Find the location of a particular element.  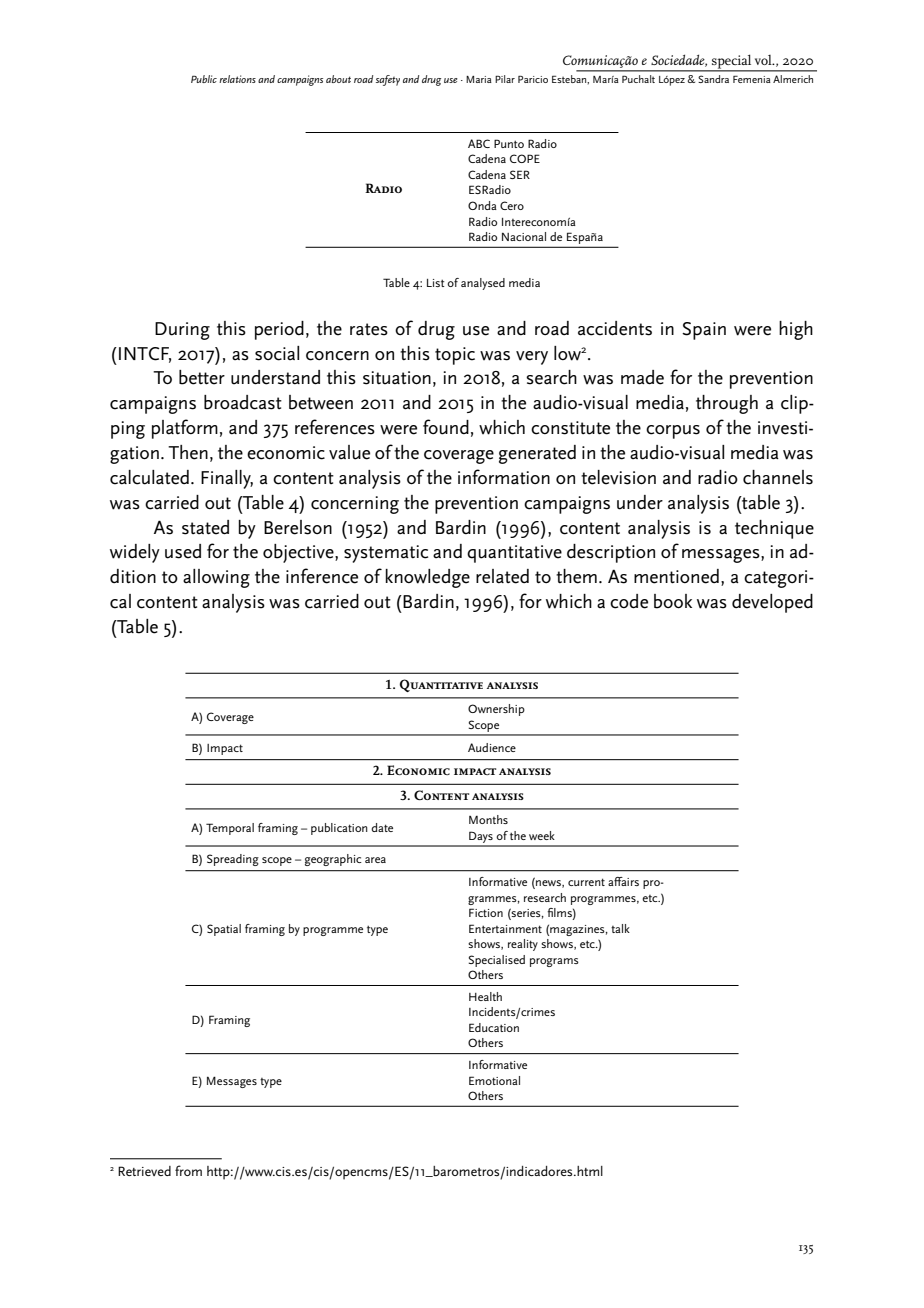

Months is located at coordinates (488, 819).
